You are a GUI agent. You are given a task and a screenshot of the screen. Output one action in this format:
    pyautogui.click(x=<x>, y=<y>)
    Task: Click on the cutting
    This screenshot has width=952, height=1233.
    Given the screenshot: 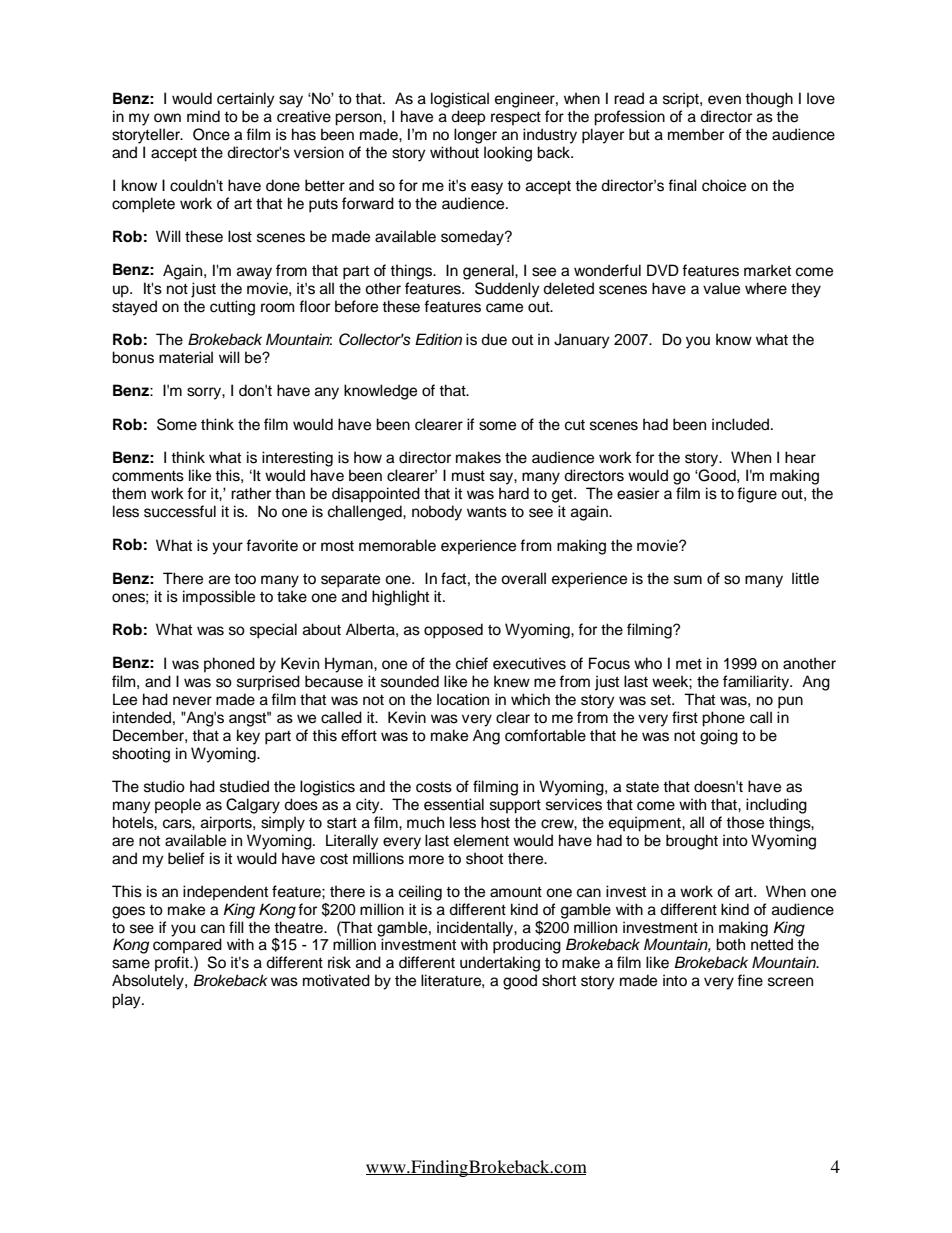 What is the action you would take?
    pyautogui.click(x=232, y=308)
